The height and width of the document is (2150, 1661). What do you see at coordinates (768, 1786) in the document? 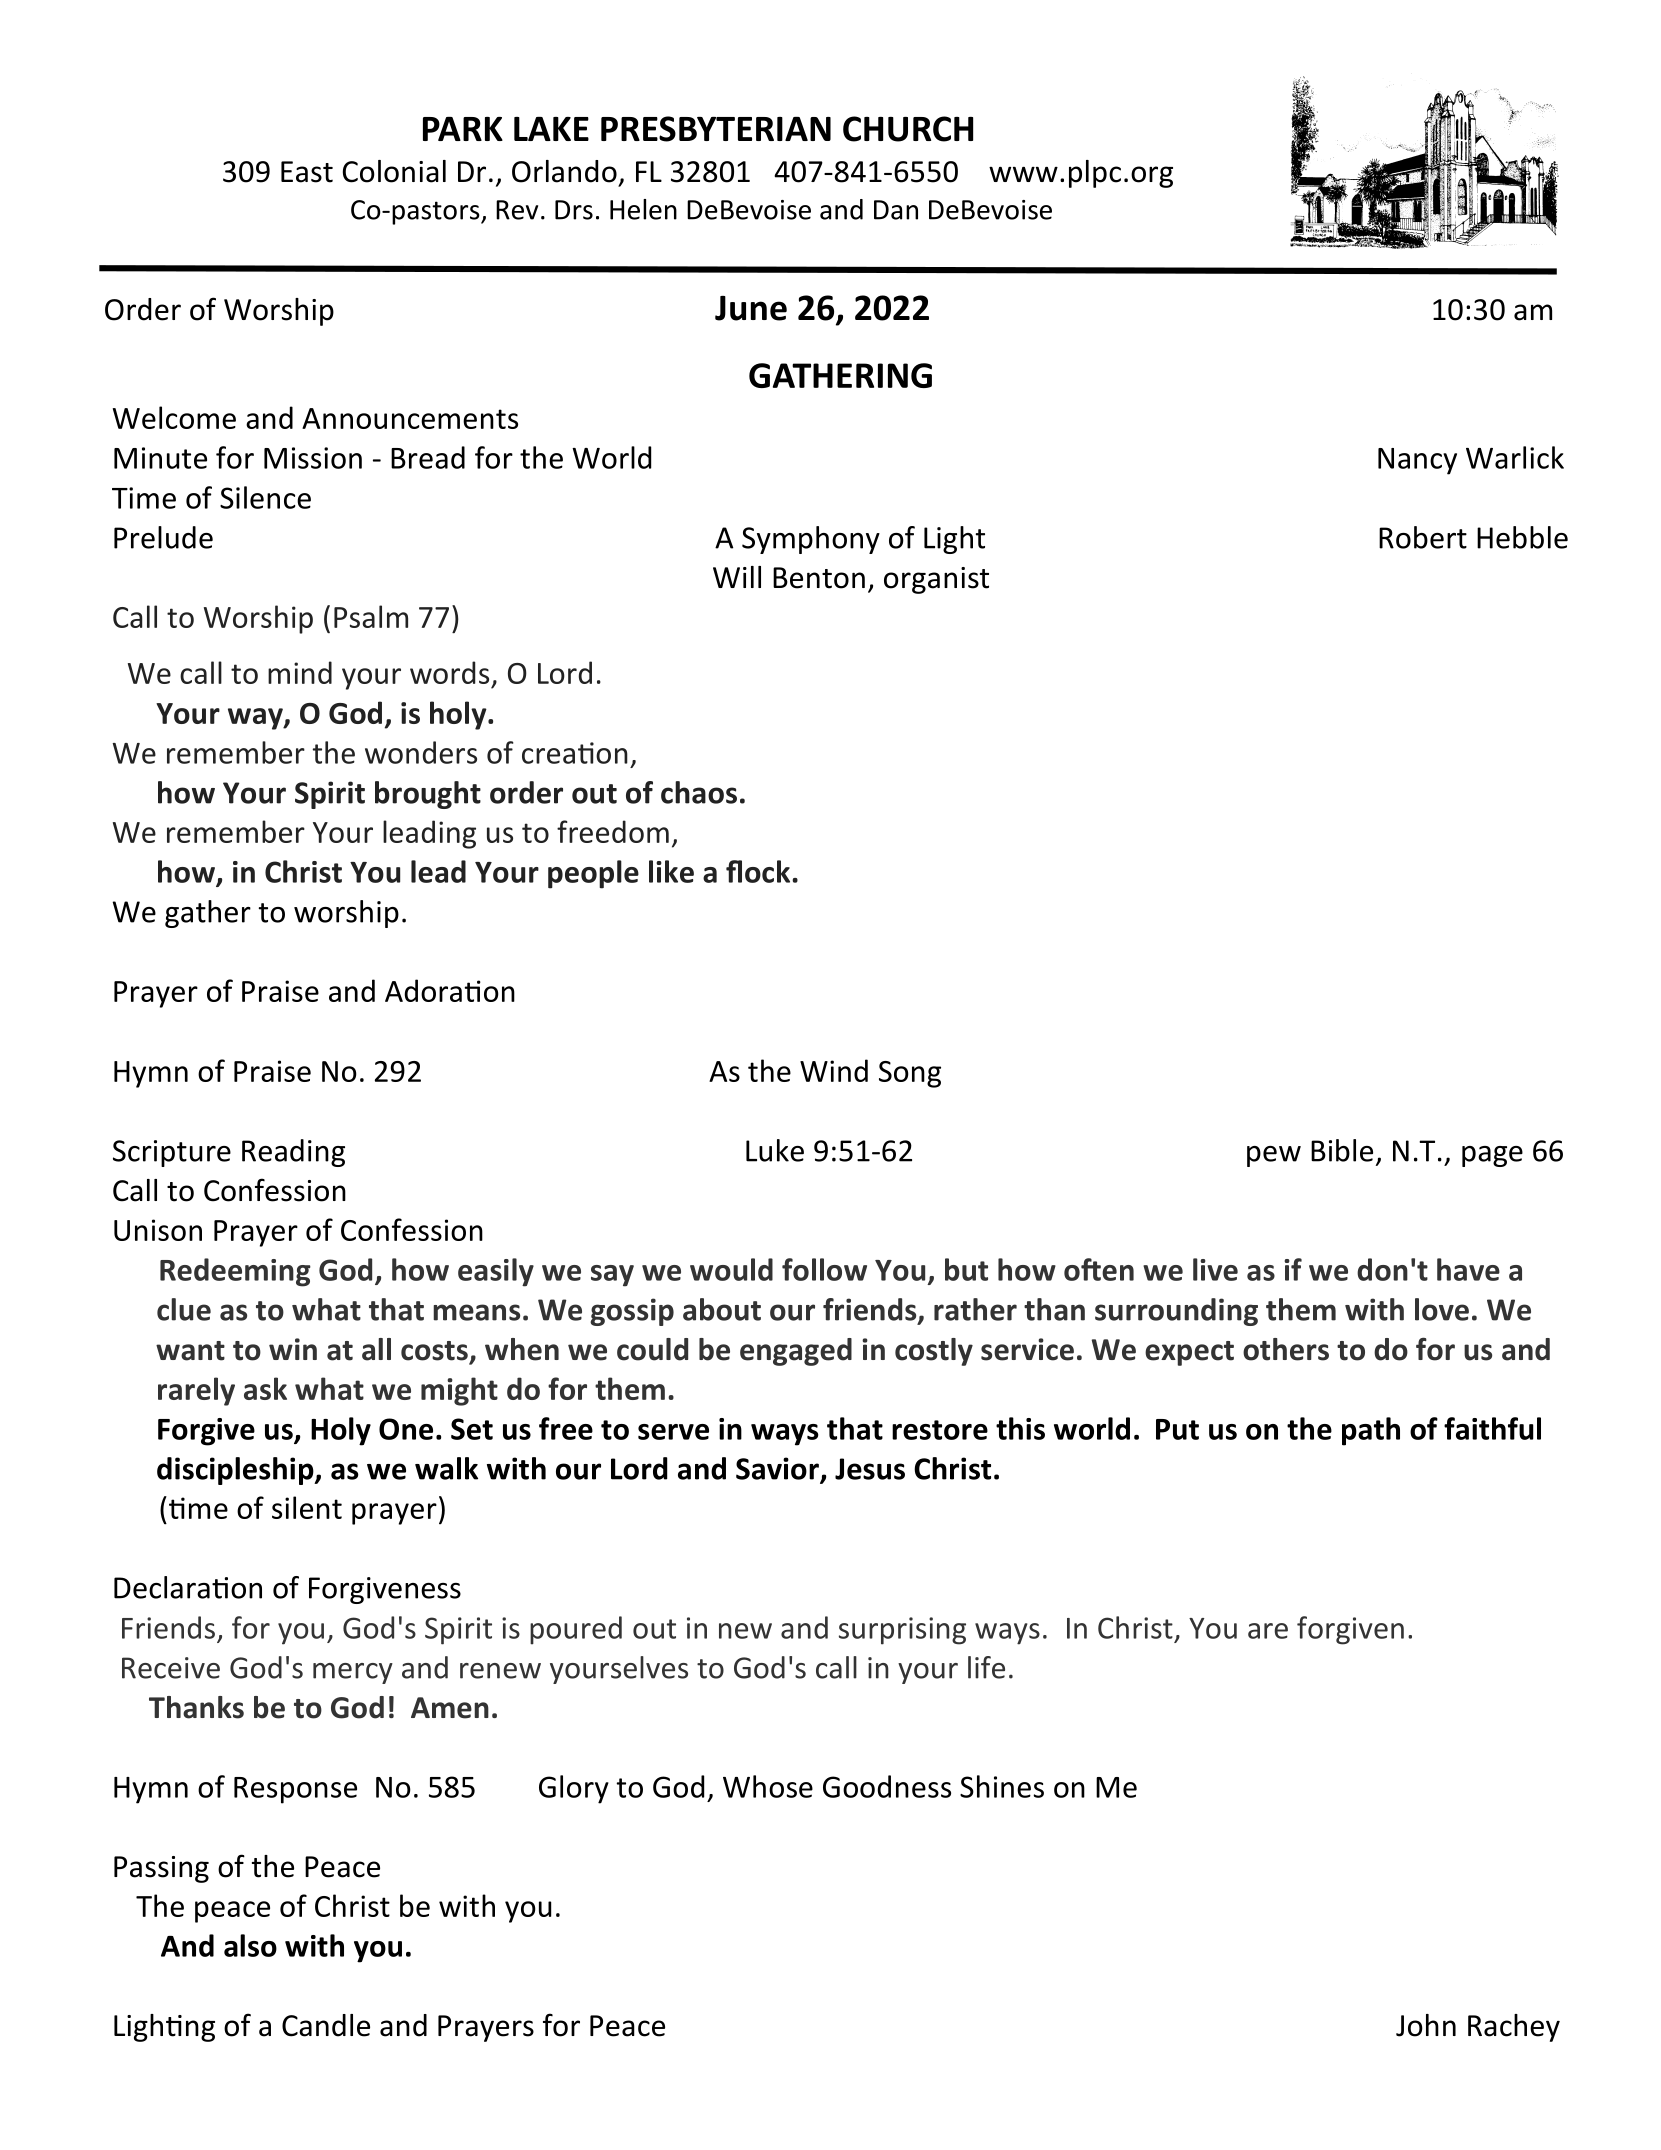
I see `Whose` at bounding box center [768, 1786].
